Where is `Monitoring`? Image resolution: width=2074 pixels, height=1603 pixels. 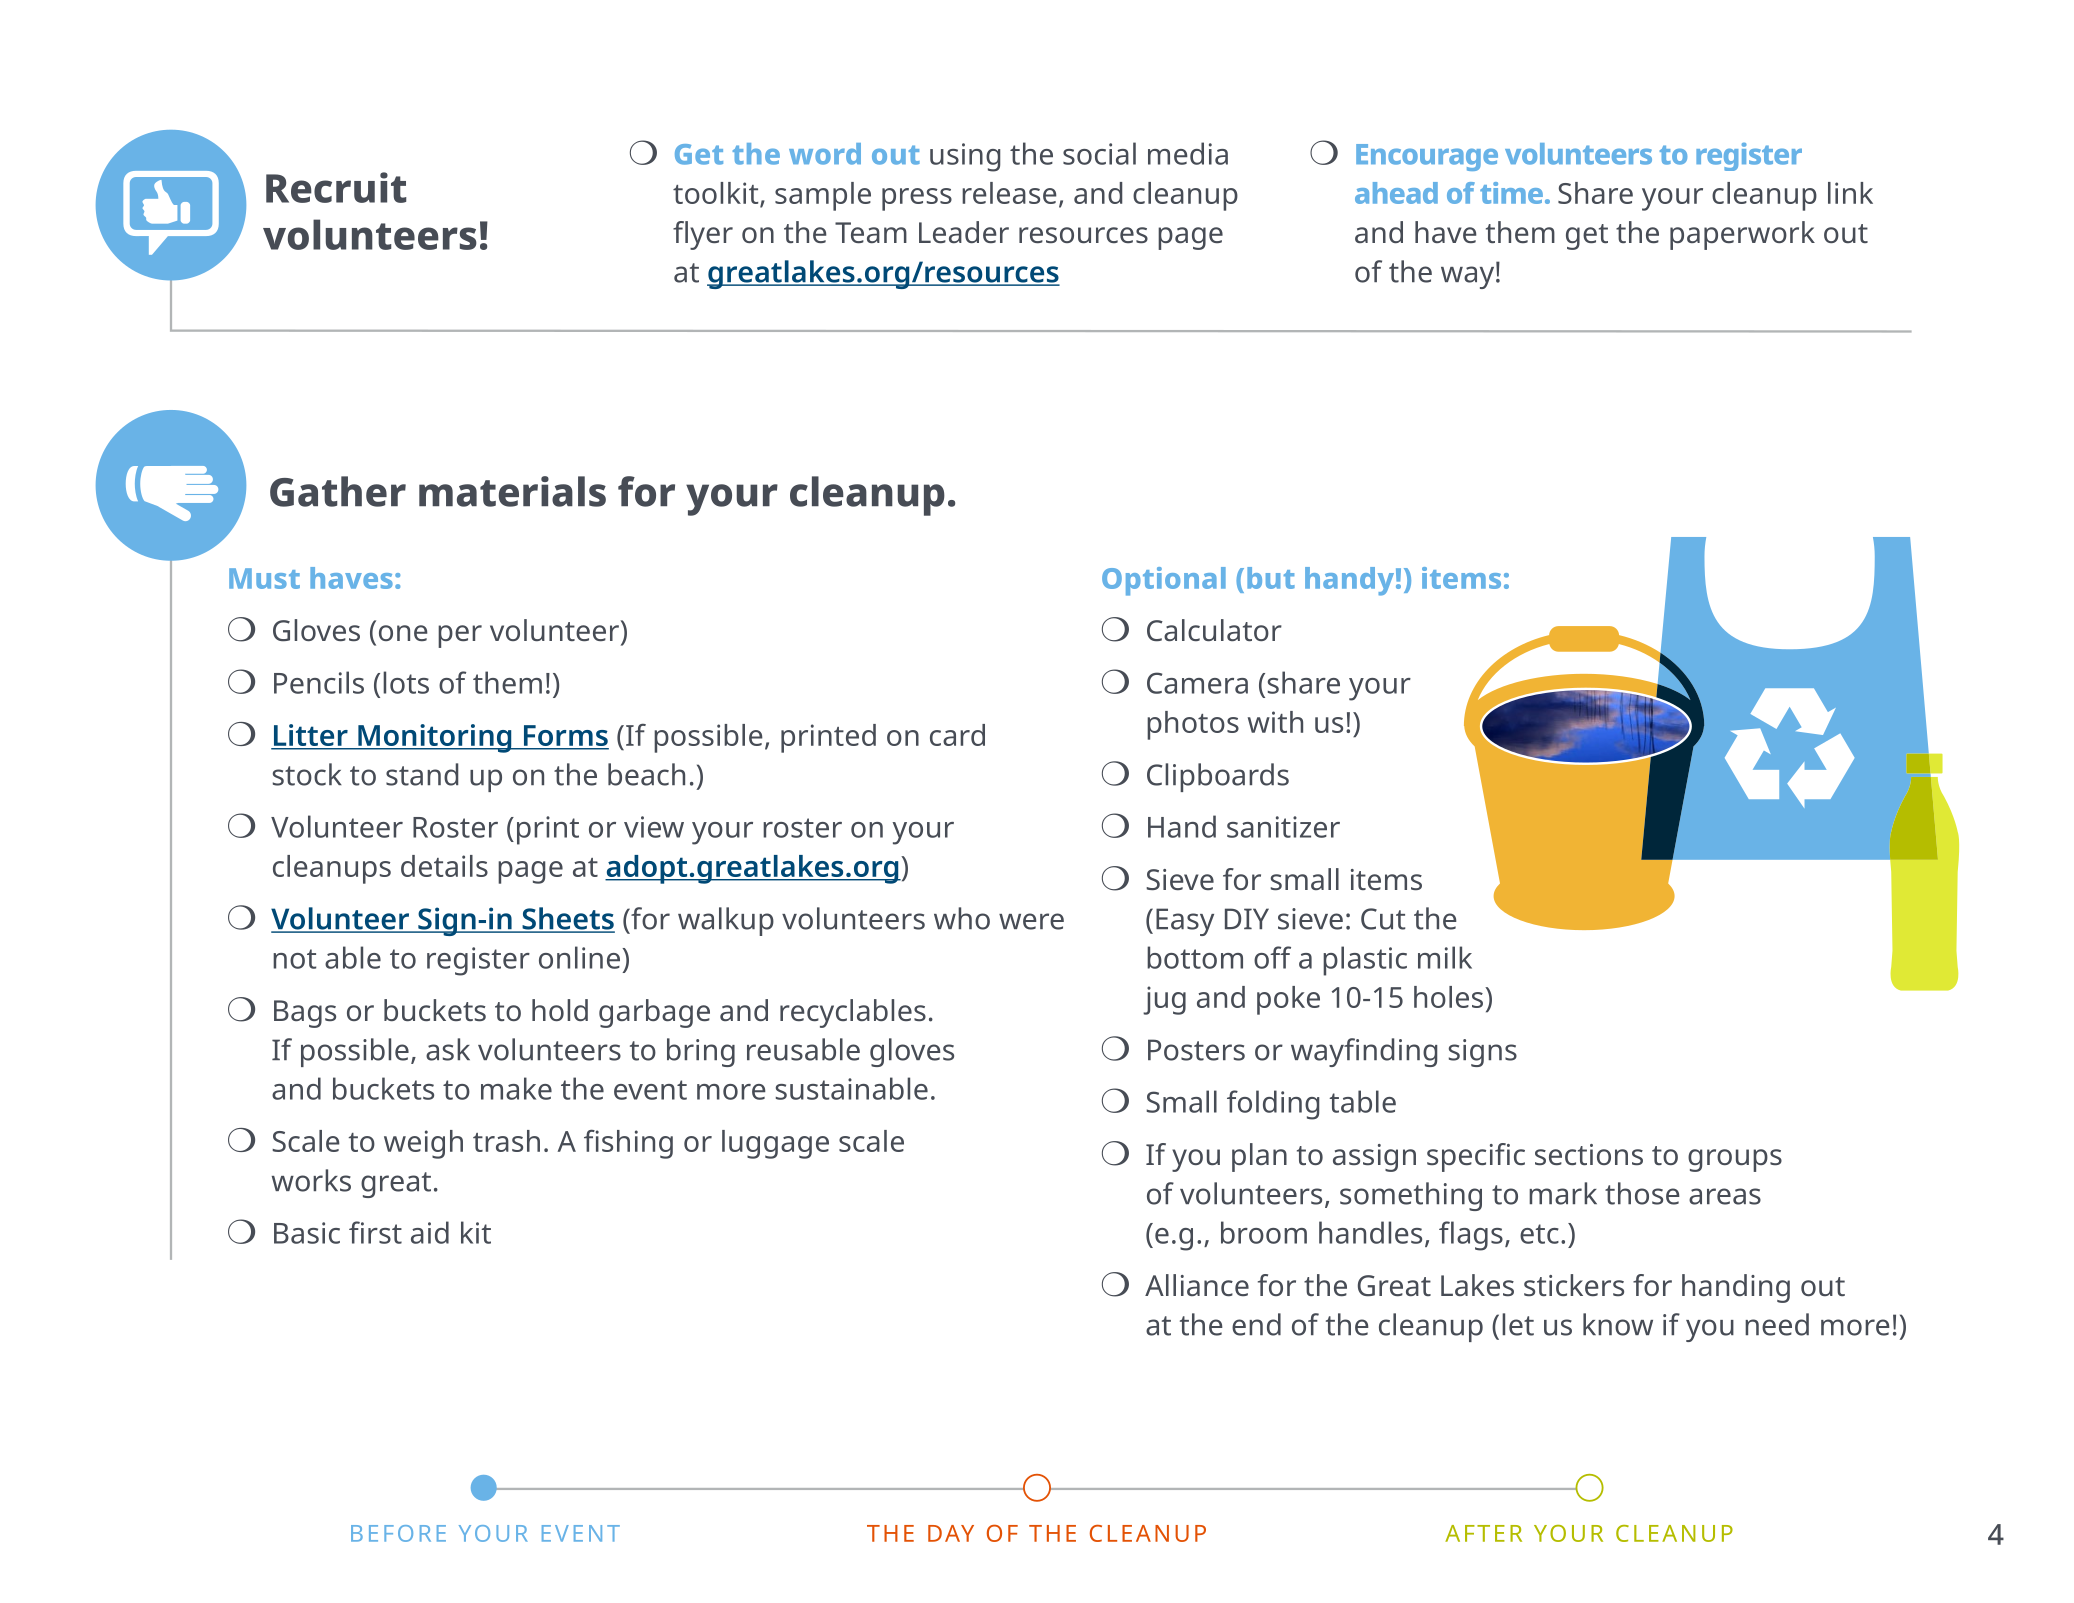
Monitoring is located at coordinates (435, 738).
